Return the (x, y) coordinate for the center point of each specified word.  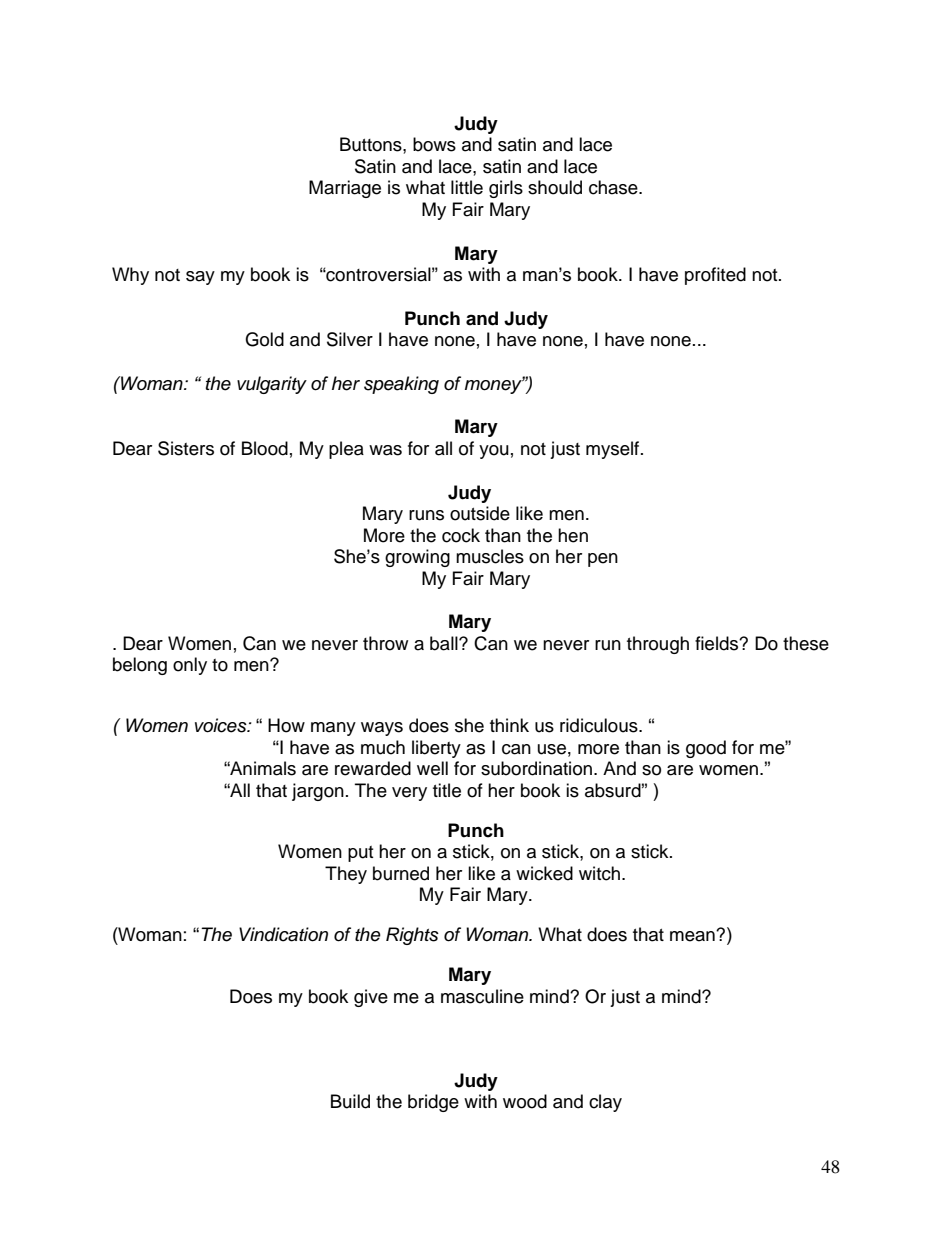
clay (605, 1103)
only (190, 666)
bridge (433, 1103)
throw (385, 643)
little (467, 187)
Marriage (345, 189)
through (658, 645)
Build (350, 1101)
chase (614, 187)
